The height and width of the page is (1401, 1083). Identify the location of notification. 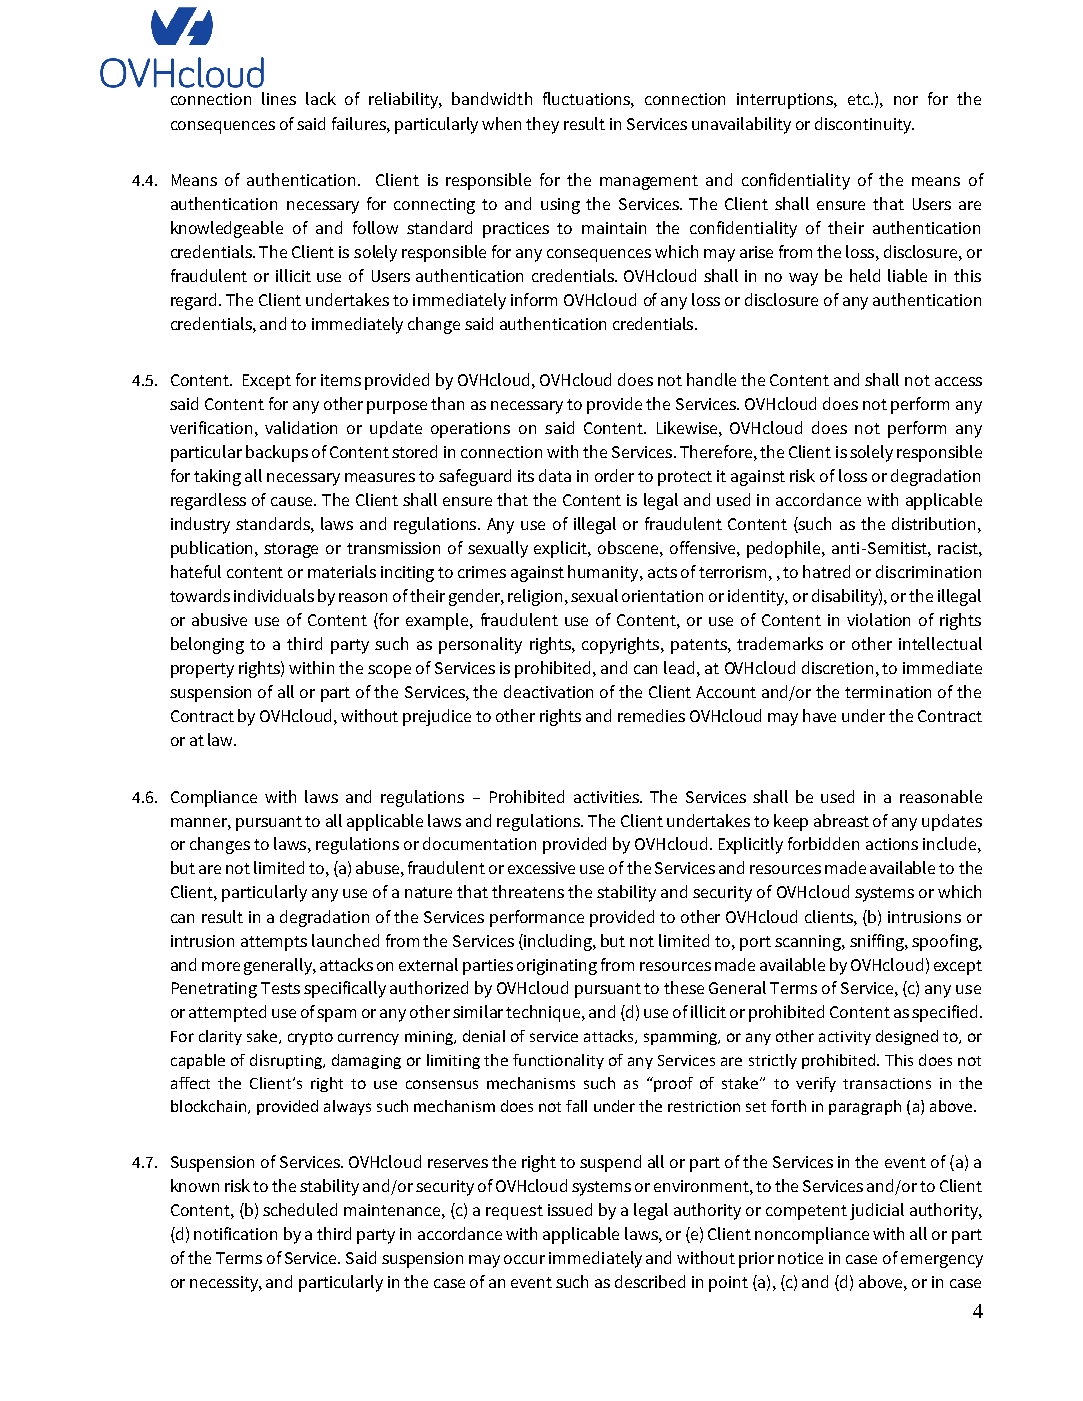
(235, 1233).
